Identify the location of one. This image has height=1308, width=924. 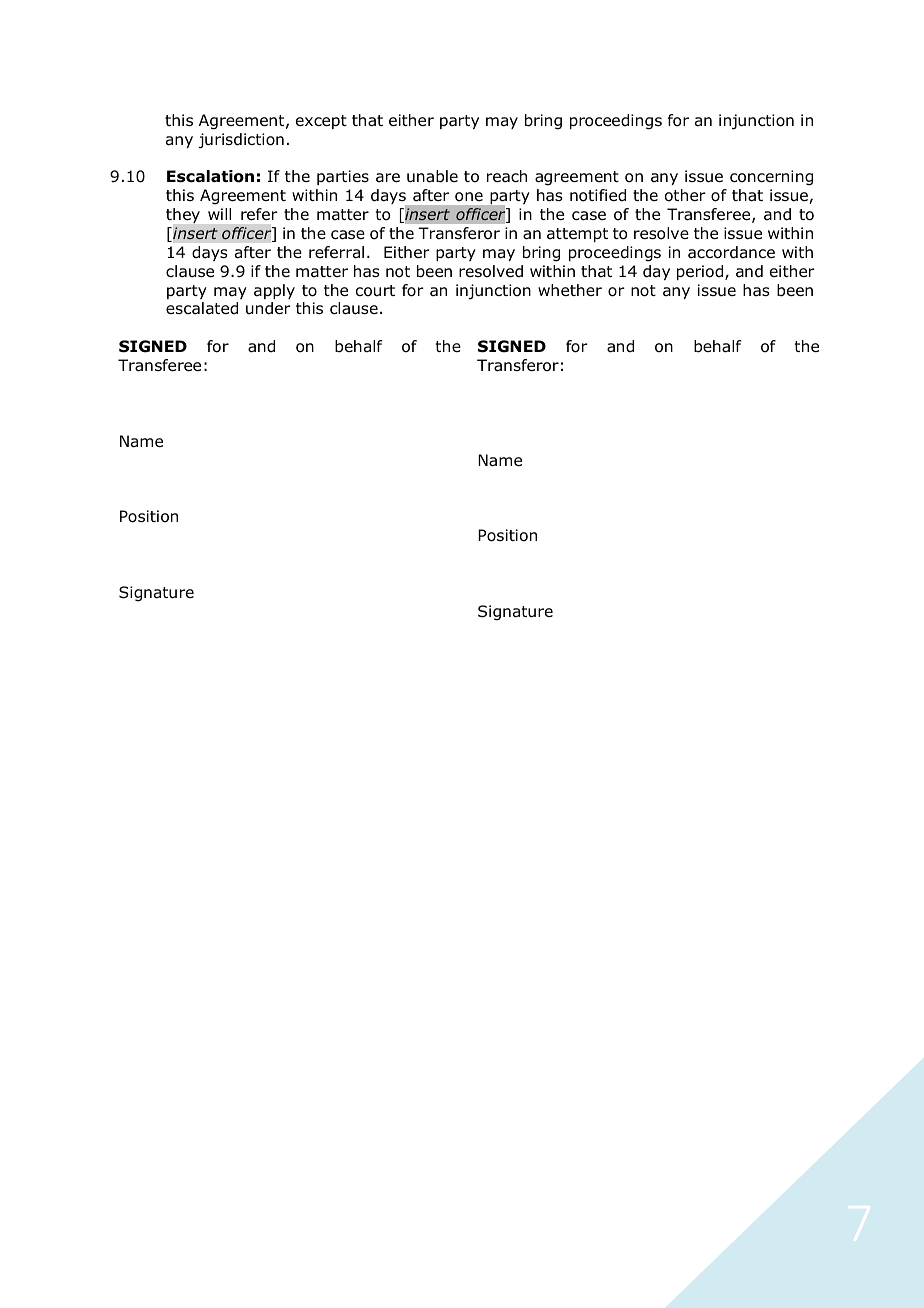
(469, 196).
